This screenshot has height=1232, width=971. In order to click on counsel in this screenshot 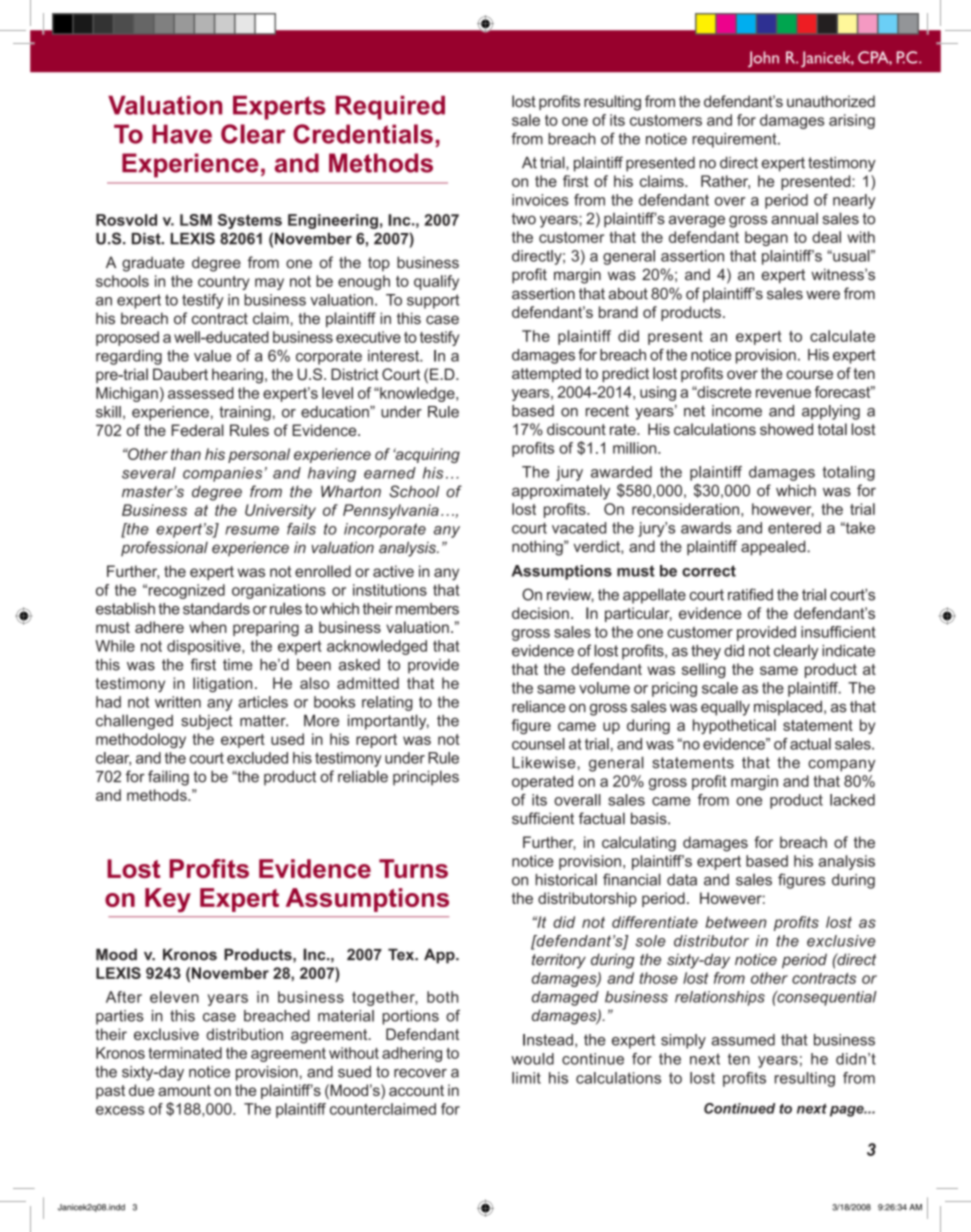, I will do `click(538, 744)`.
